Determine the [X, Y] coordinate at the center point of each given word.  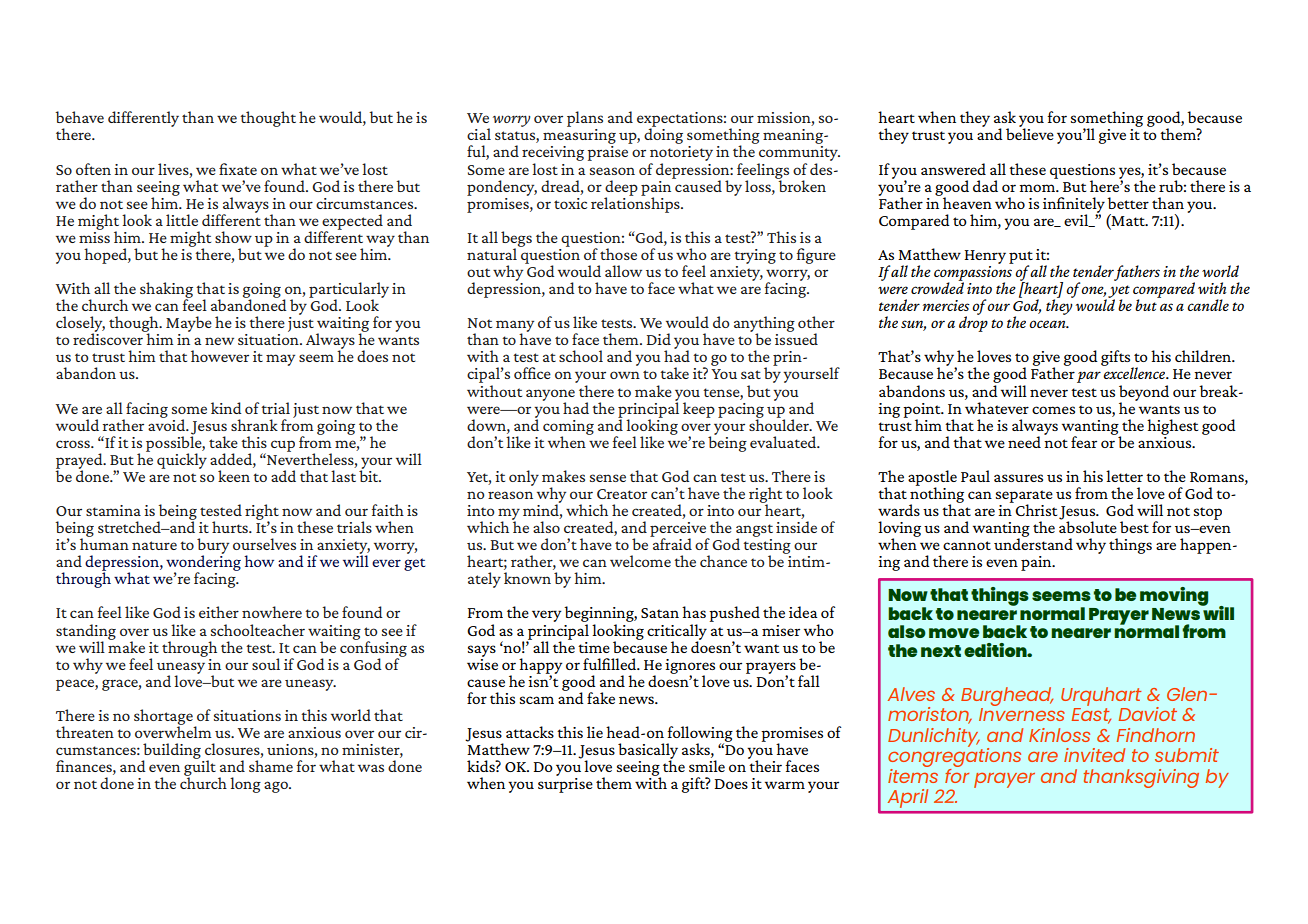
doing [663, 135]
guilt [200, 768]
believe [1030, 133]
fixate [238, 169]
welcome [640, 561]
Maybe [189, 324]
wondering [203, 563]
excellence [1135, 372]
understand [1033, 543]
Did [659, 339]
